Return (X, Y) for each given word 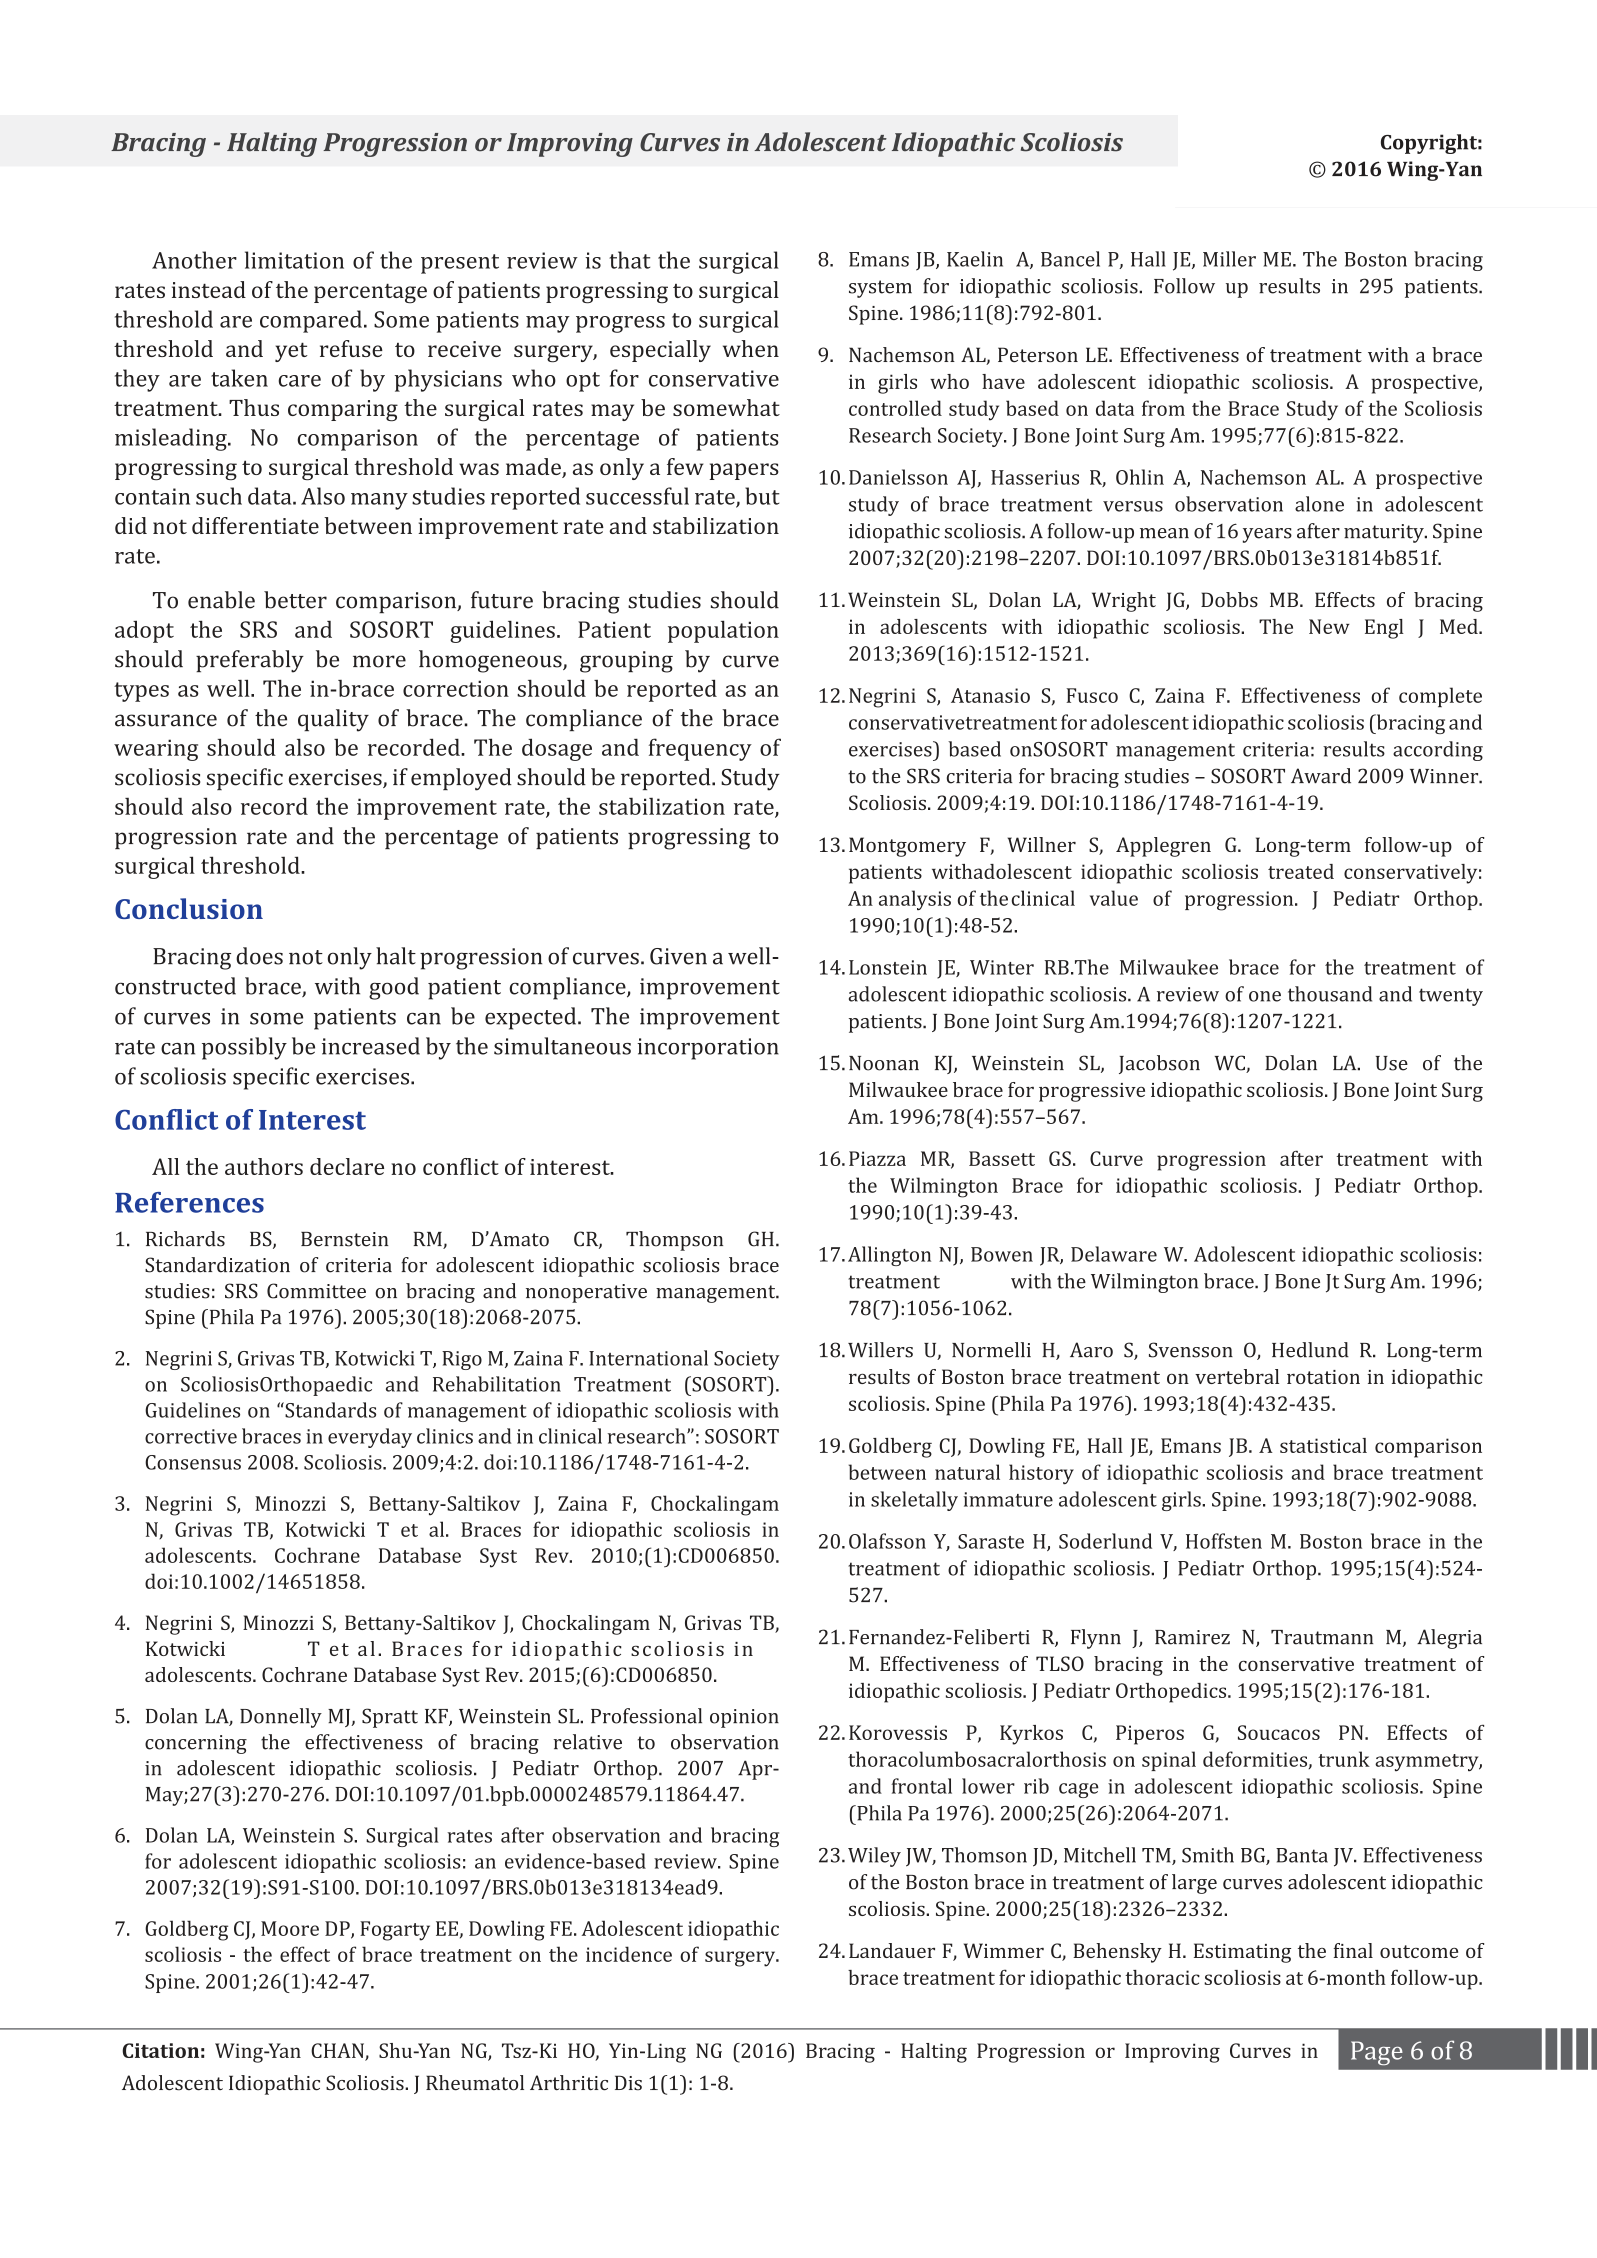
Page (1377, 2053)
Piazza (877, 1158)
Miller (1229, 259)
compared (311, 321)
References (189, 1202)
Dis (628, 2083)
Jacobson (1159, 1064)
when (751, 348)
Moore (290, 1928)
